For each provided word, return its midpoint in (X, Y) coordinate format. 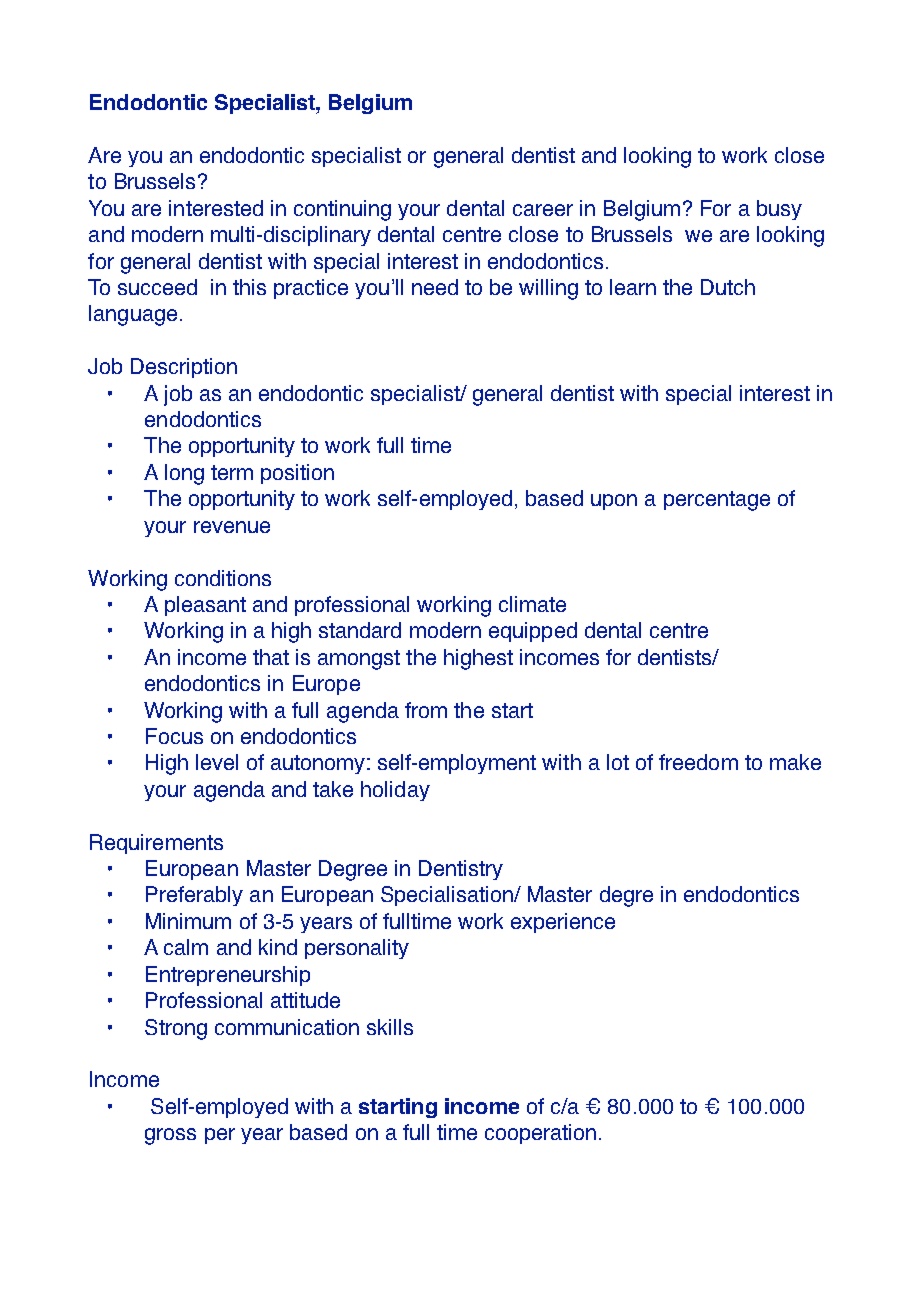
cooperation (540, 1134)
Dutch (728, 287)
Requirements (156, 844)
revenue (232, 527)
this (249, 287)
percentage (717, 501)
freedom (698, 762)
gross (170, 1136)
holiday (395, 791)
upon (614, 502)
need (435, 287)
